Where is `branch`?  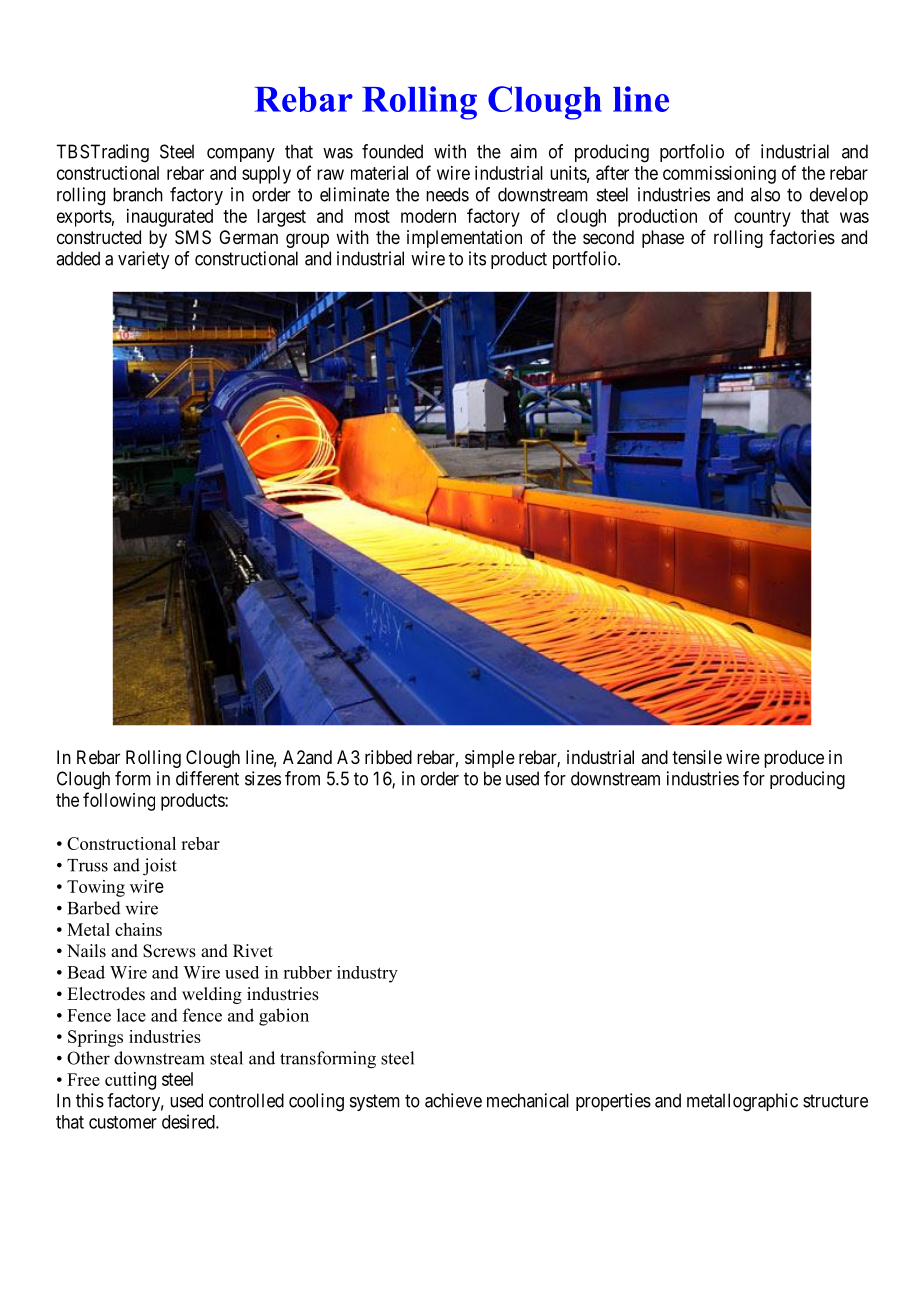 branch is located at coordinates (138, 194).
